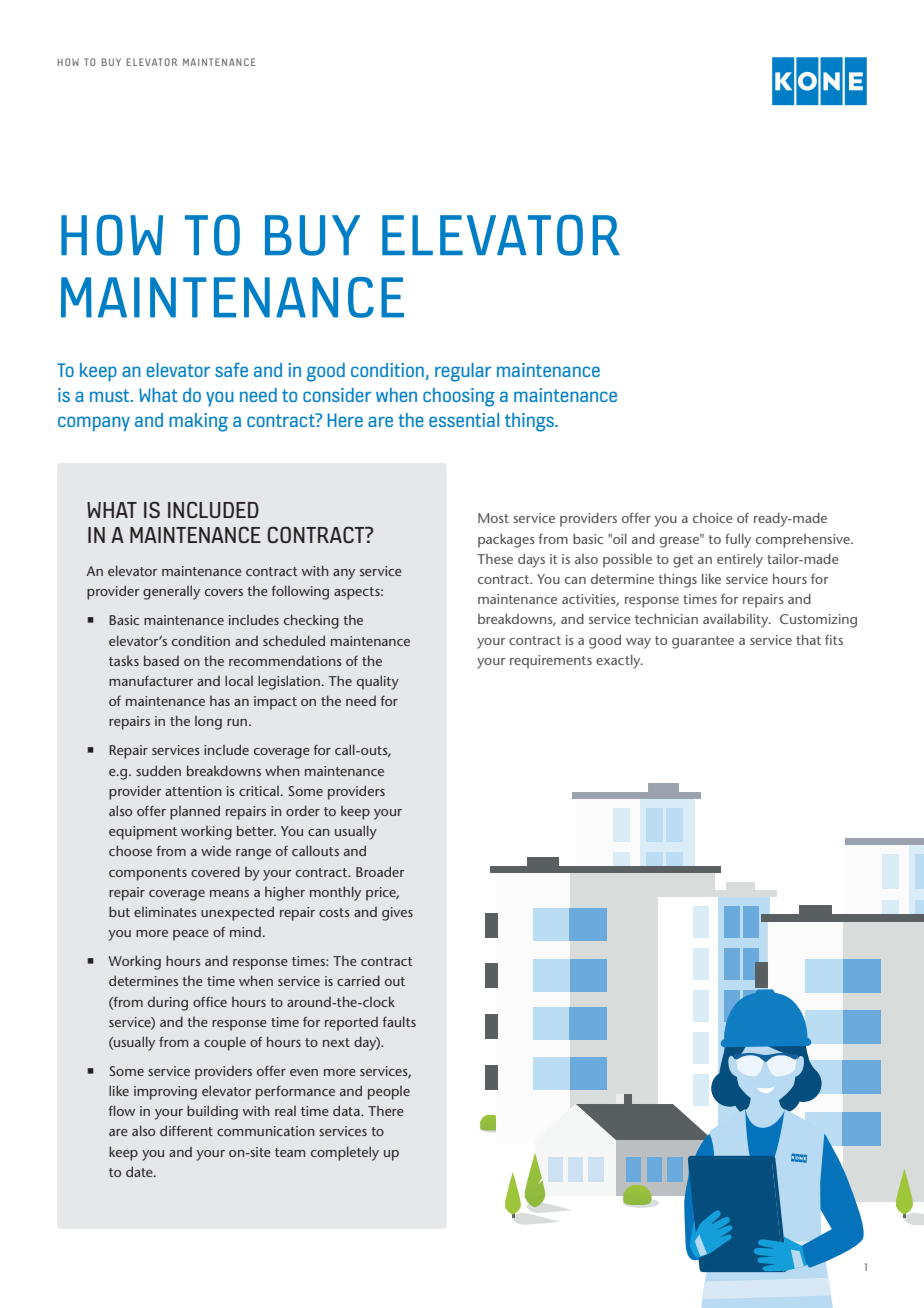 The height and width of the image is (1308, 924). I want to click on exactly, so click(619, 662).
